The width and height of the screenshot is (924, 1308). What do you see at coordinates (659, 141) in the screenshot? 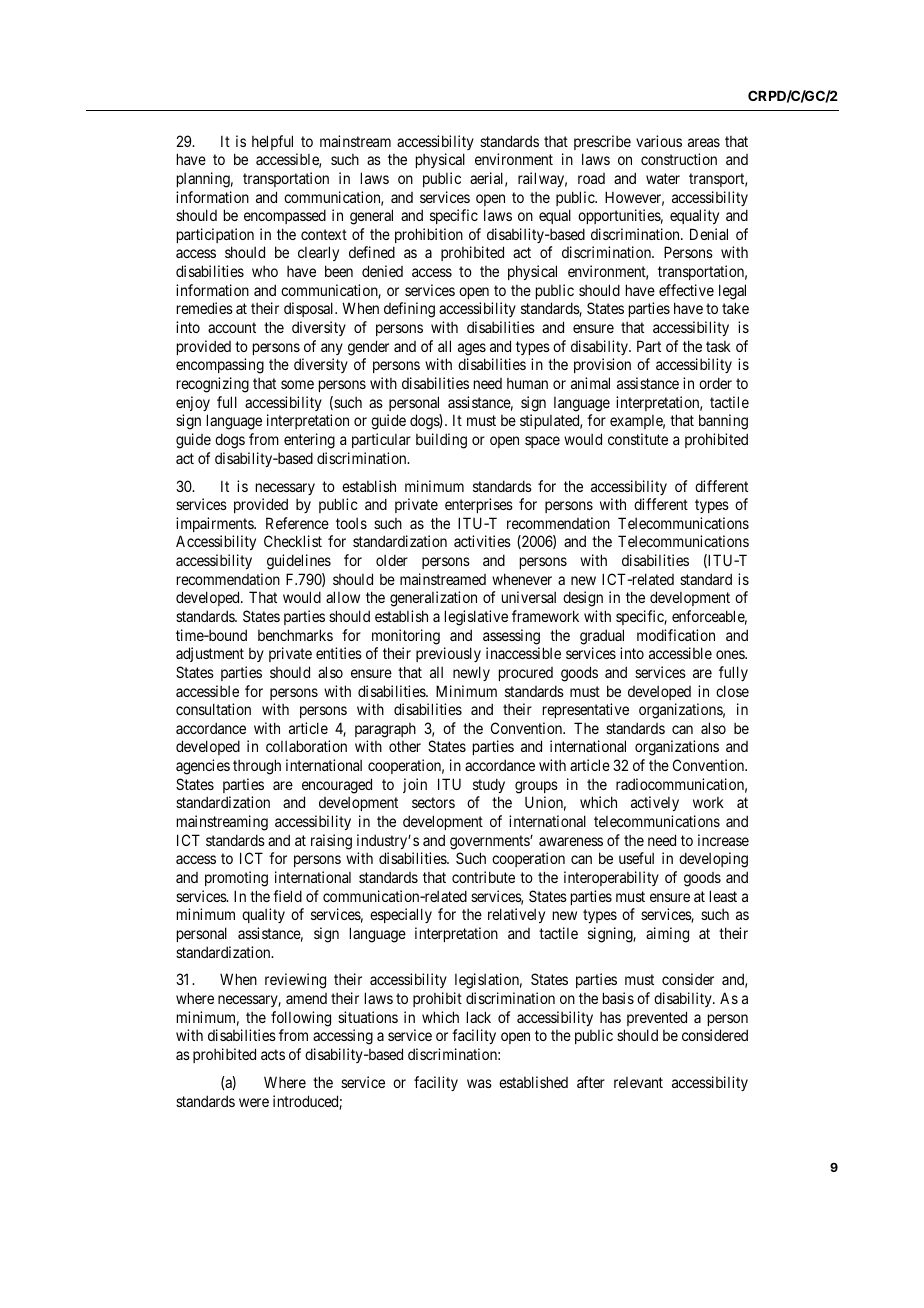
I see `various` at bounding box center [659, 141].
